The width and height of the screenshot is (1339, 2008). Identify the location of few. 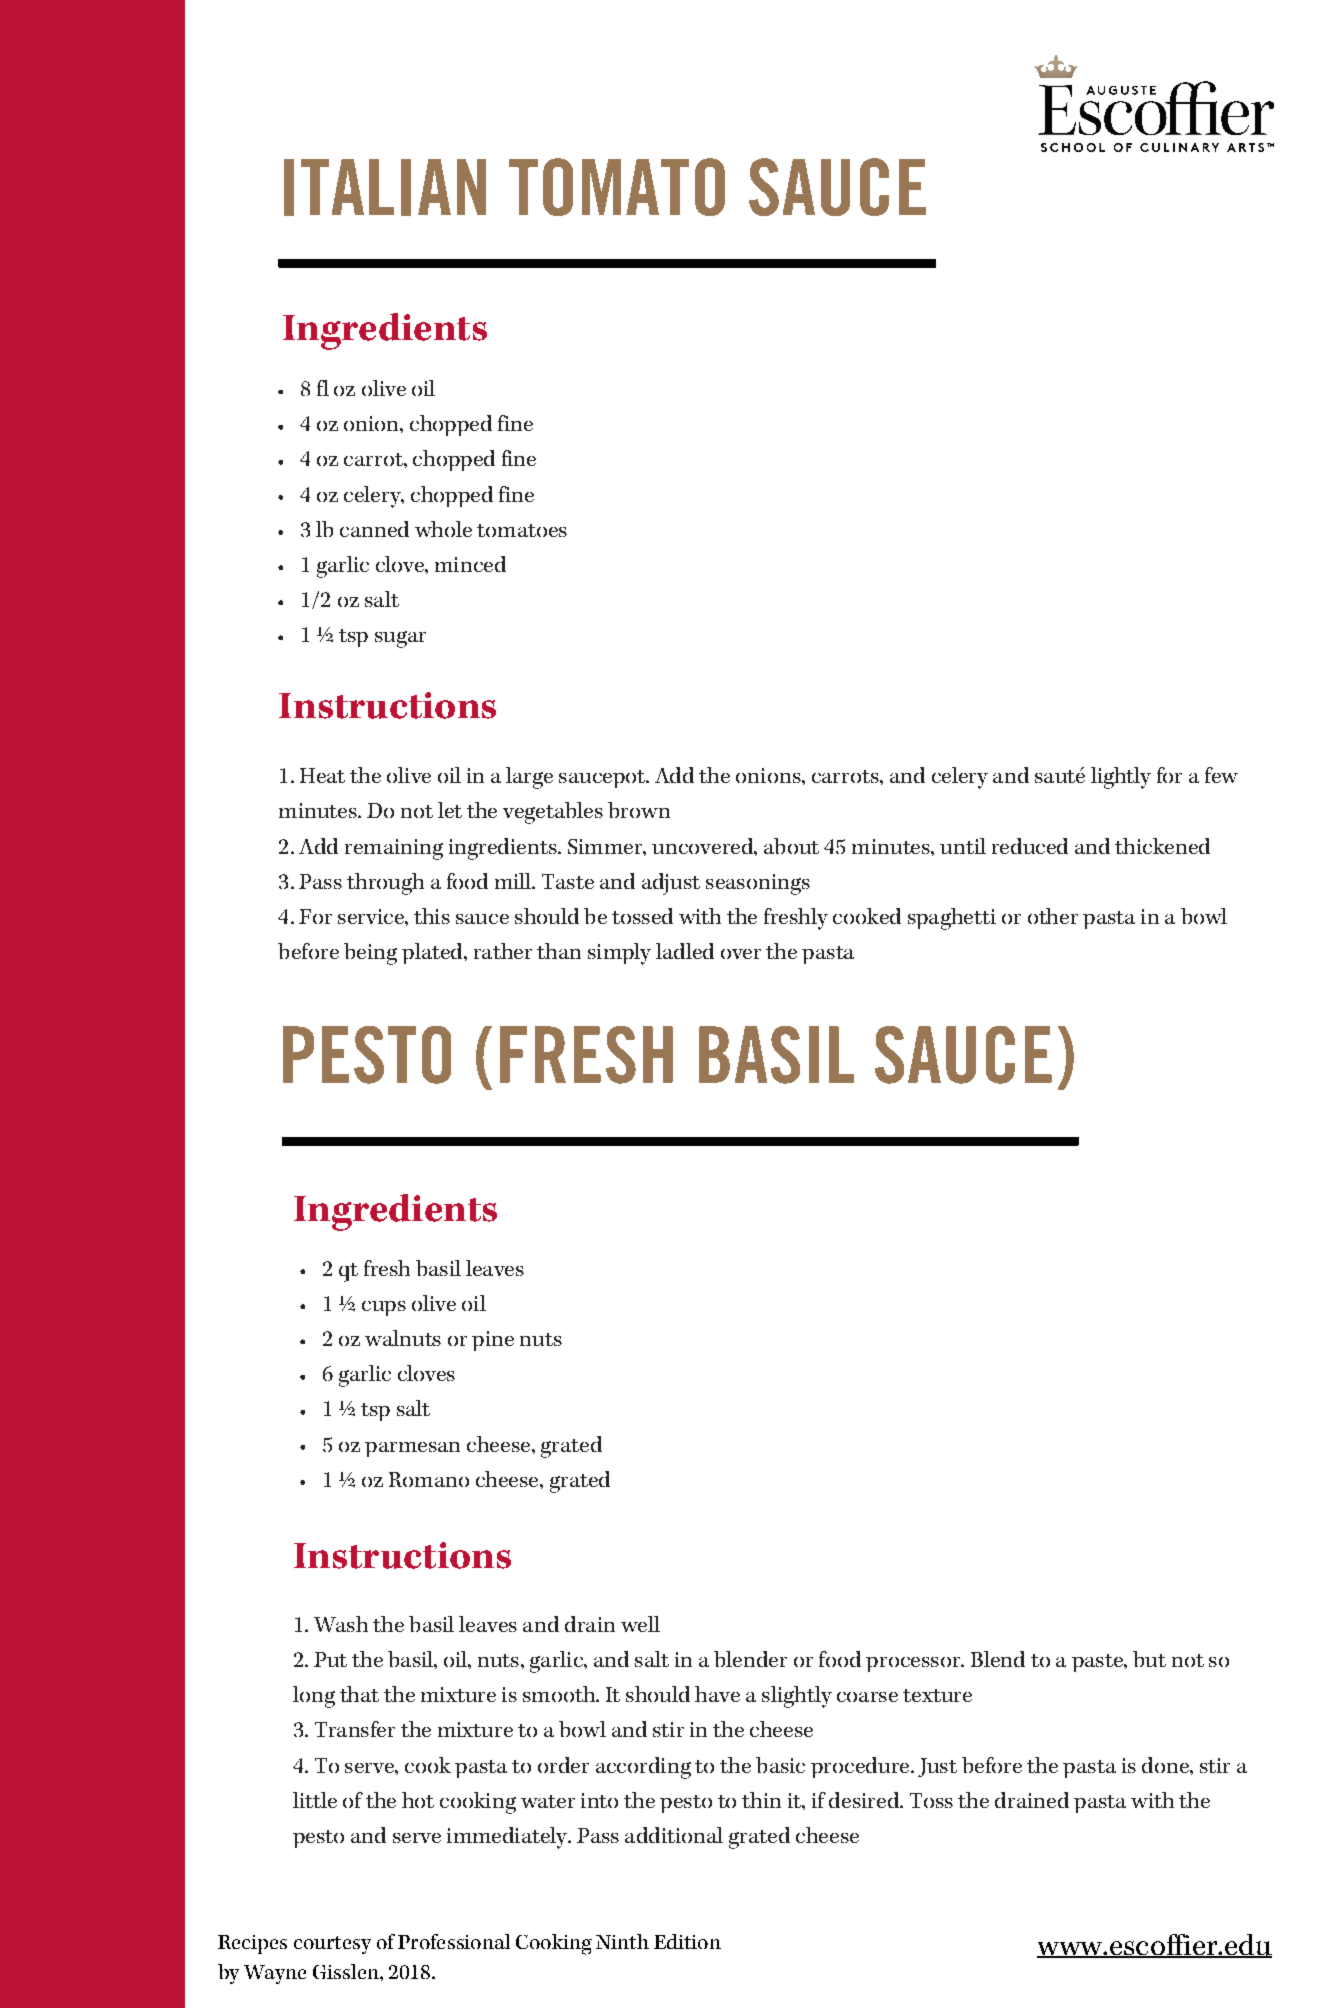
(1221, 775).
